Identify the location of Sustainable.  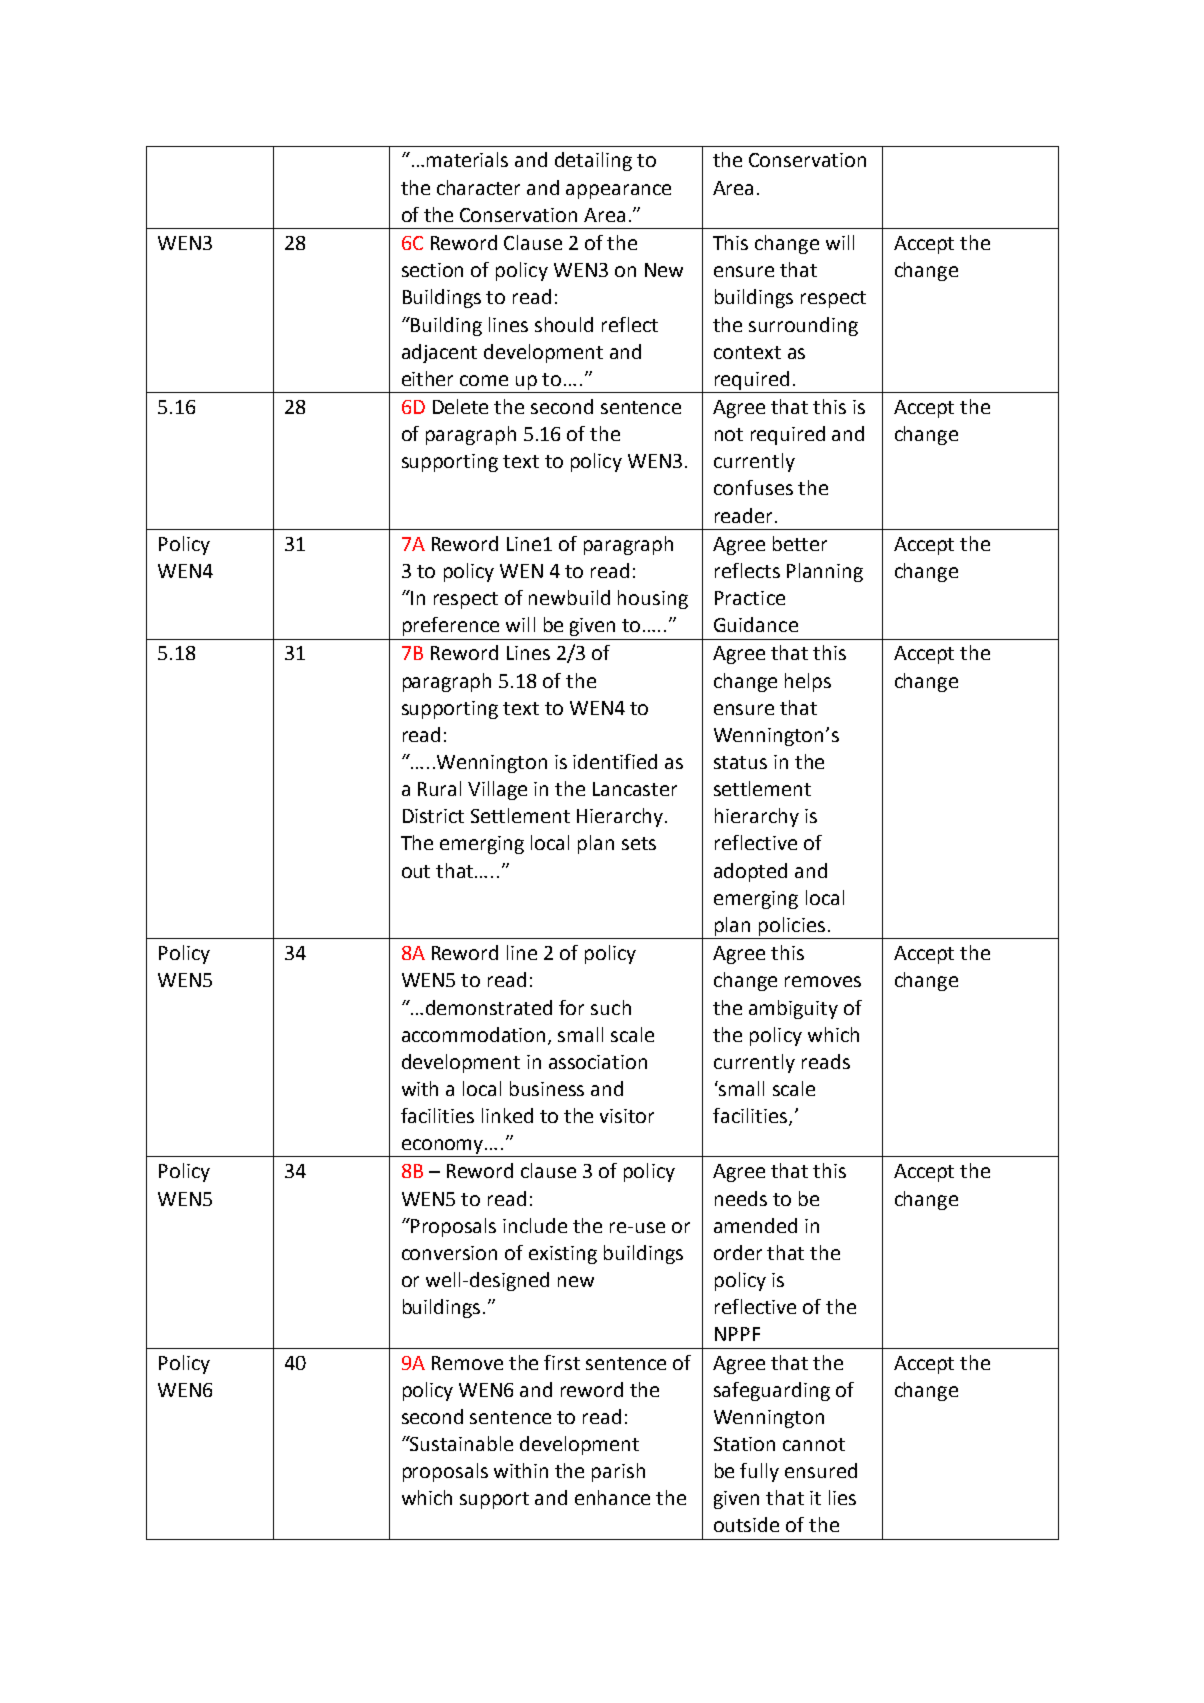
(461, 1443).
